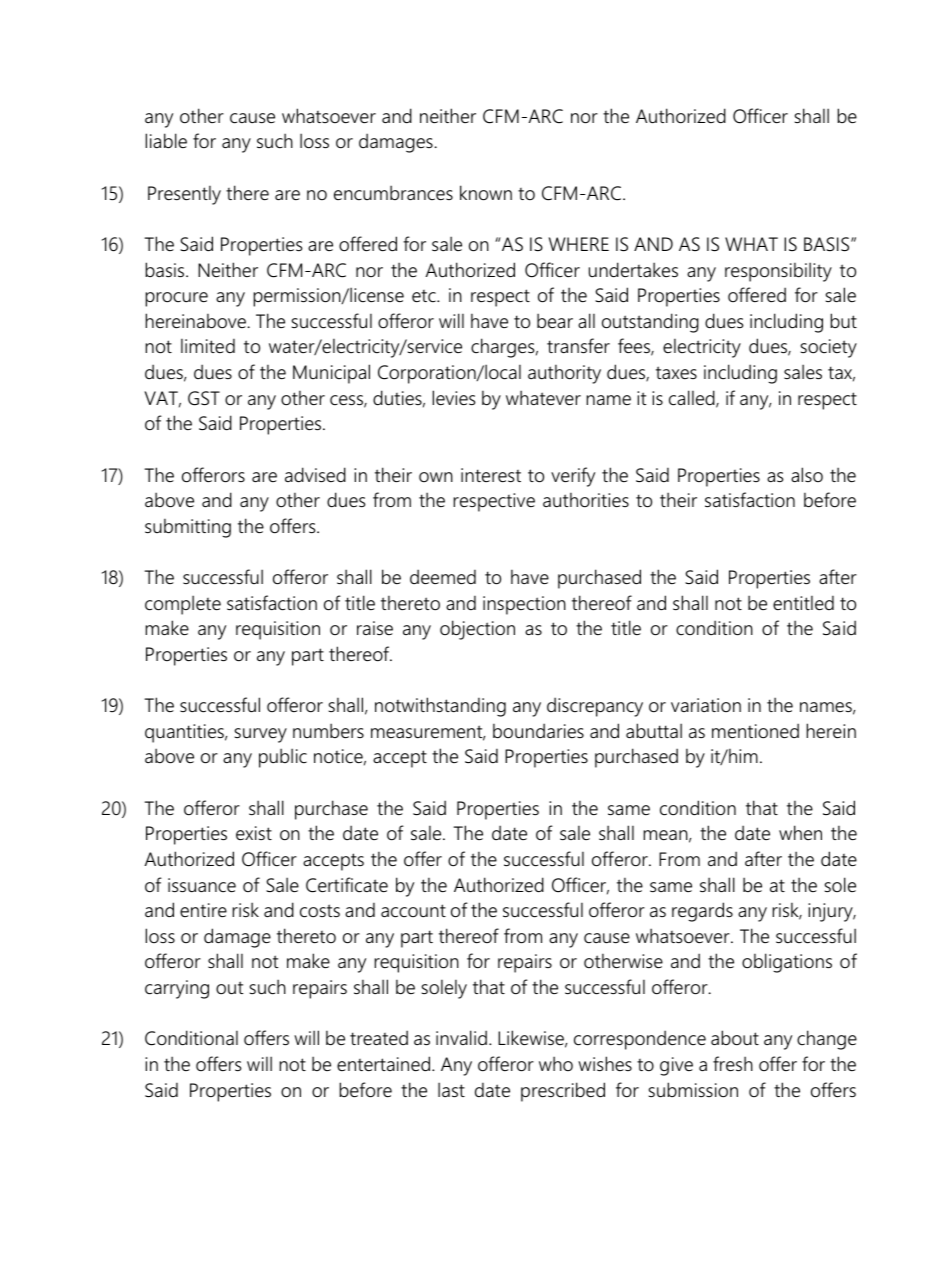 Image resolution: width=946 pixels, height=1288 pixels. Describe the element at coordinates (706, 705) in the image. I see `variation` at that location.
